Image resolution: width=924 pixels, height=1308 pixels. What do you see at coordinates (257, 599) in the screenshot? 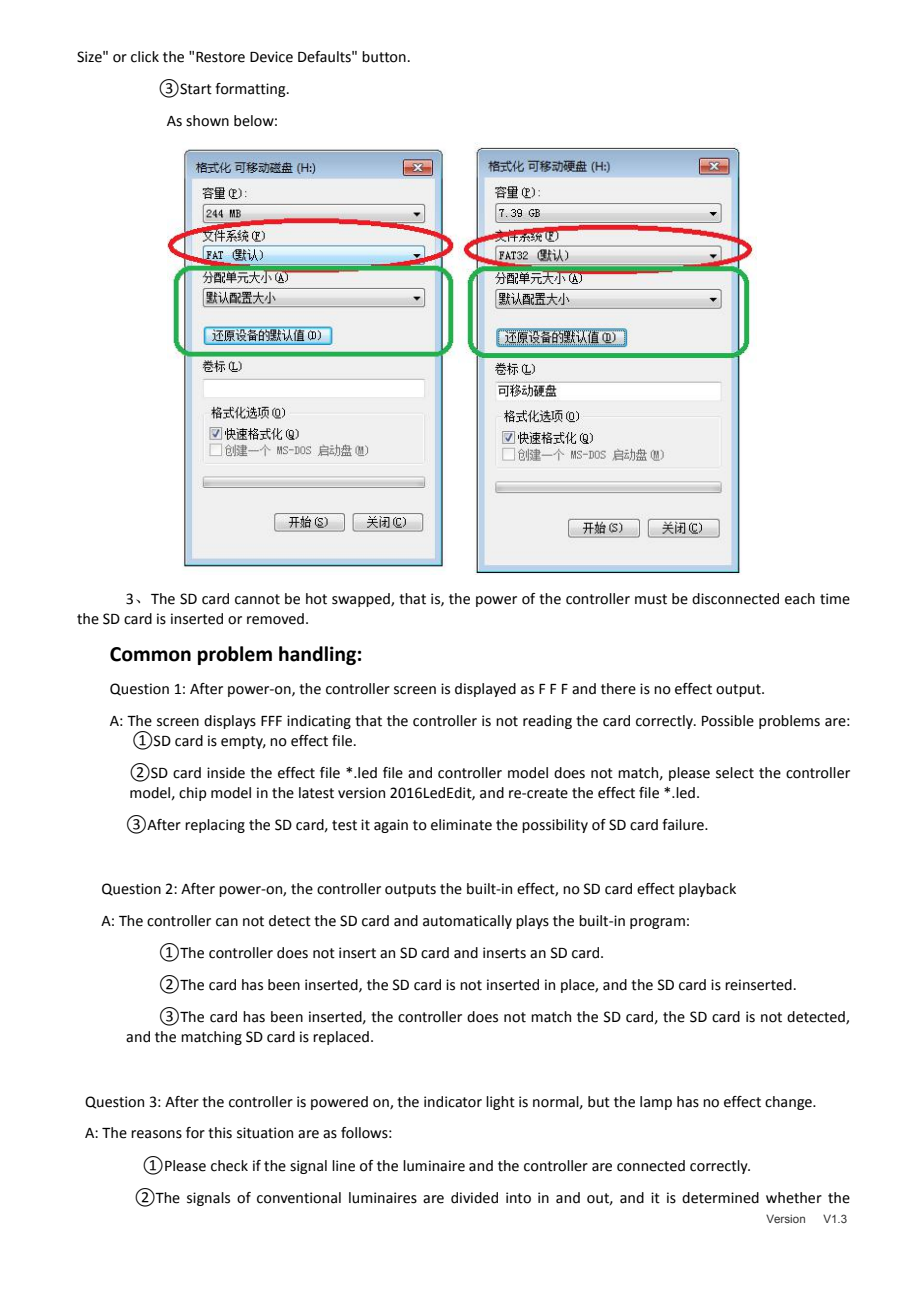
I see `cannot` at bounding box center [257, 599].
